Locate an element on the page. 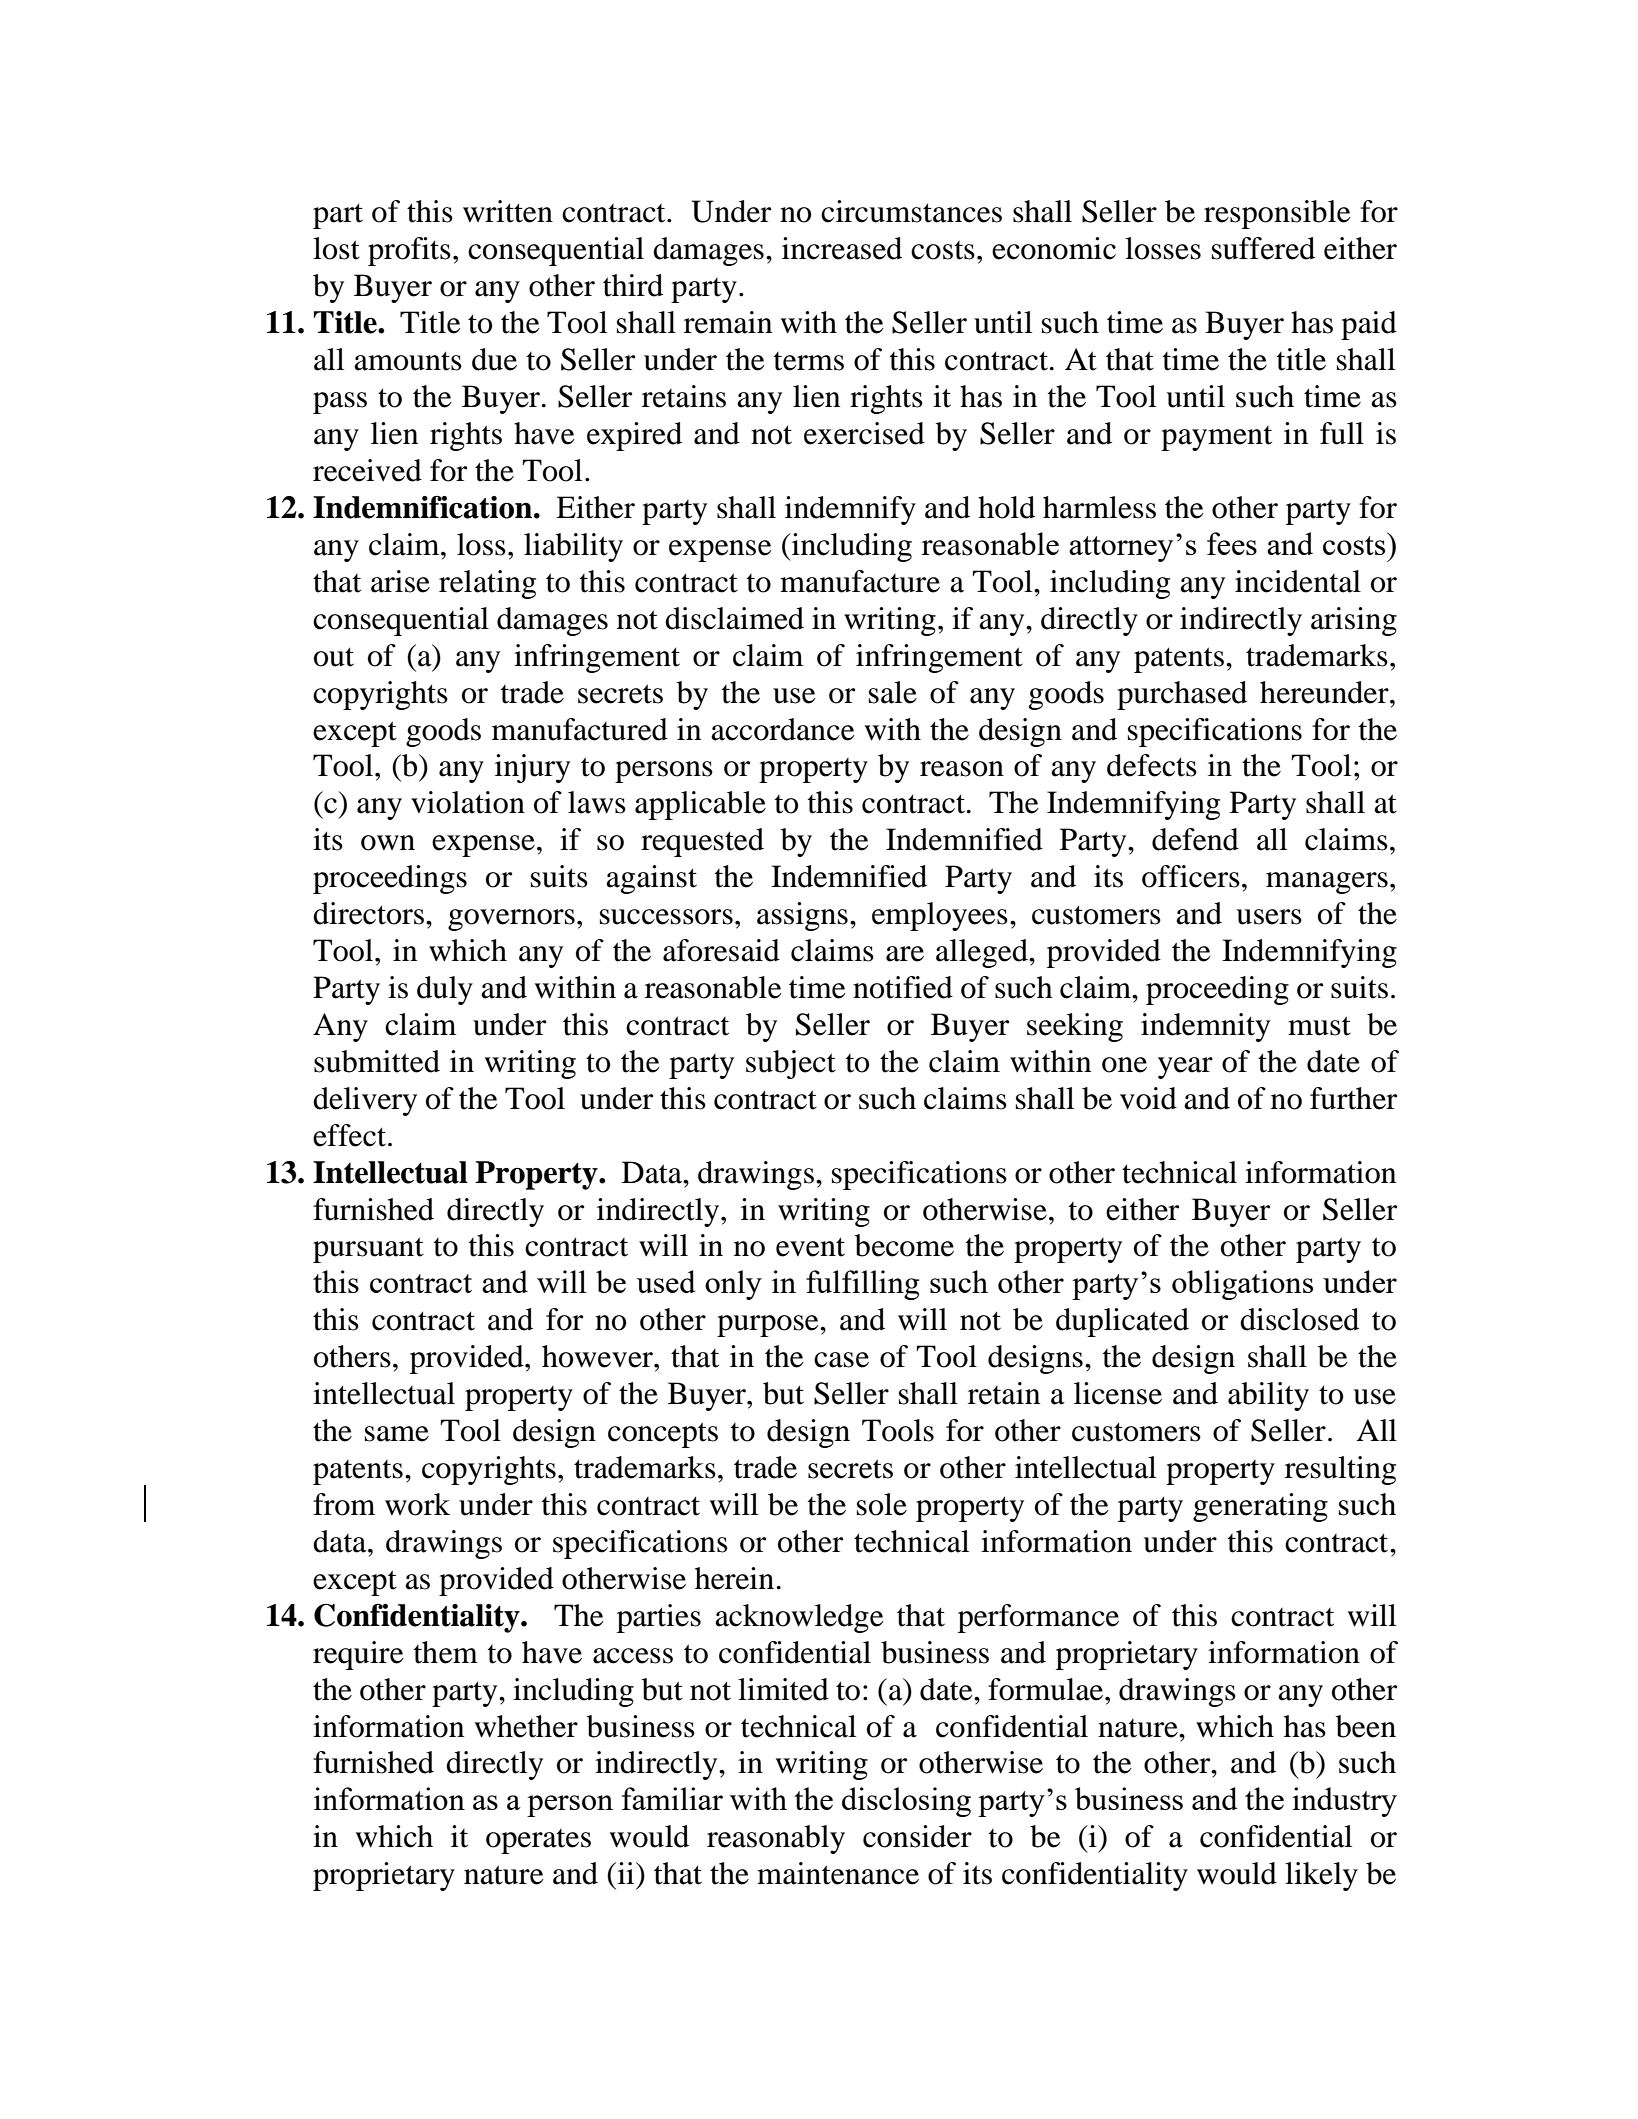 This document has width=1638, height=2119. fulfilling is located at coordinates (862, 1285).
